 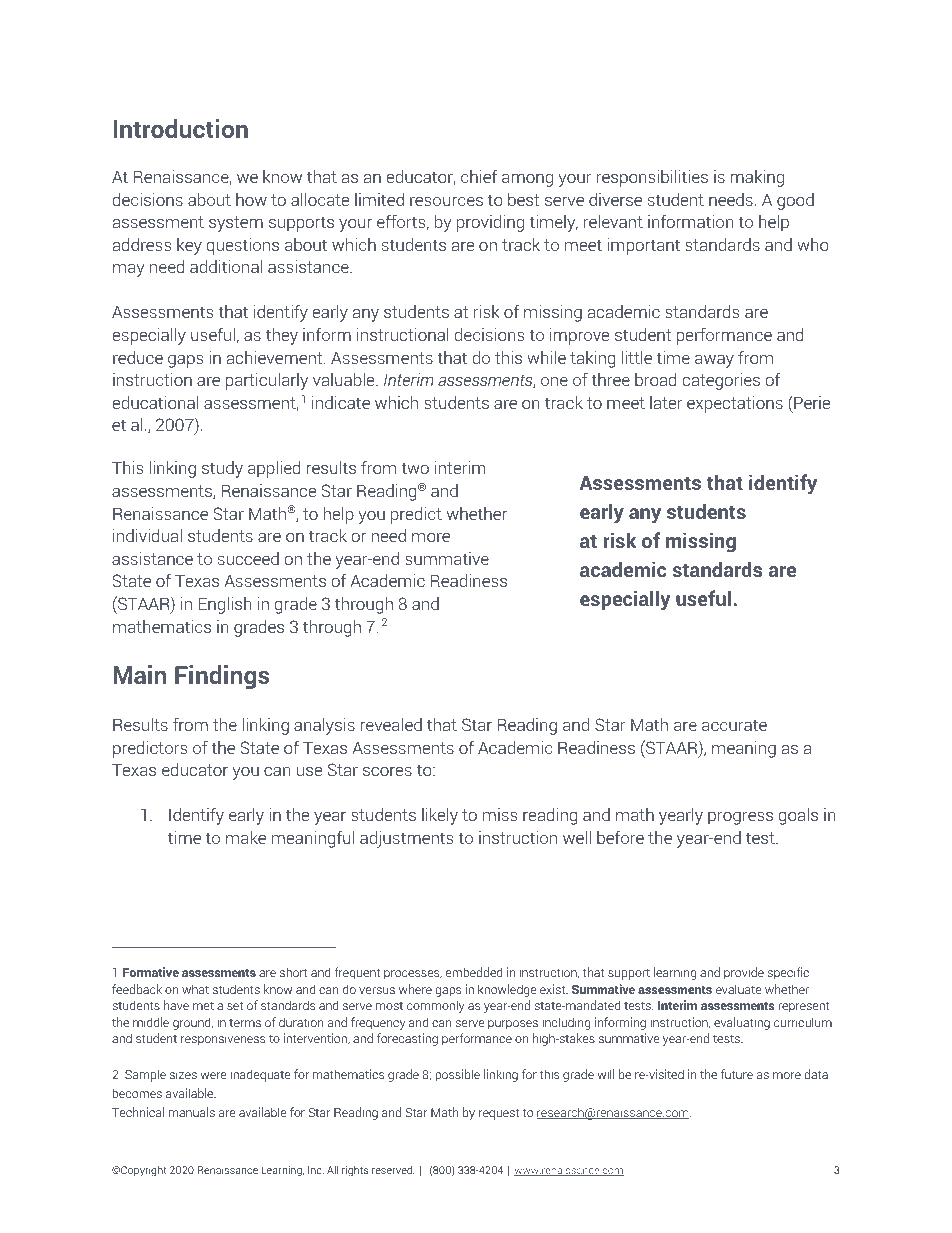 What do you see at coordinates (740, 818) in the document?
I see `progress` at bounding box center [740, 818].
